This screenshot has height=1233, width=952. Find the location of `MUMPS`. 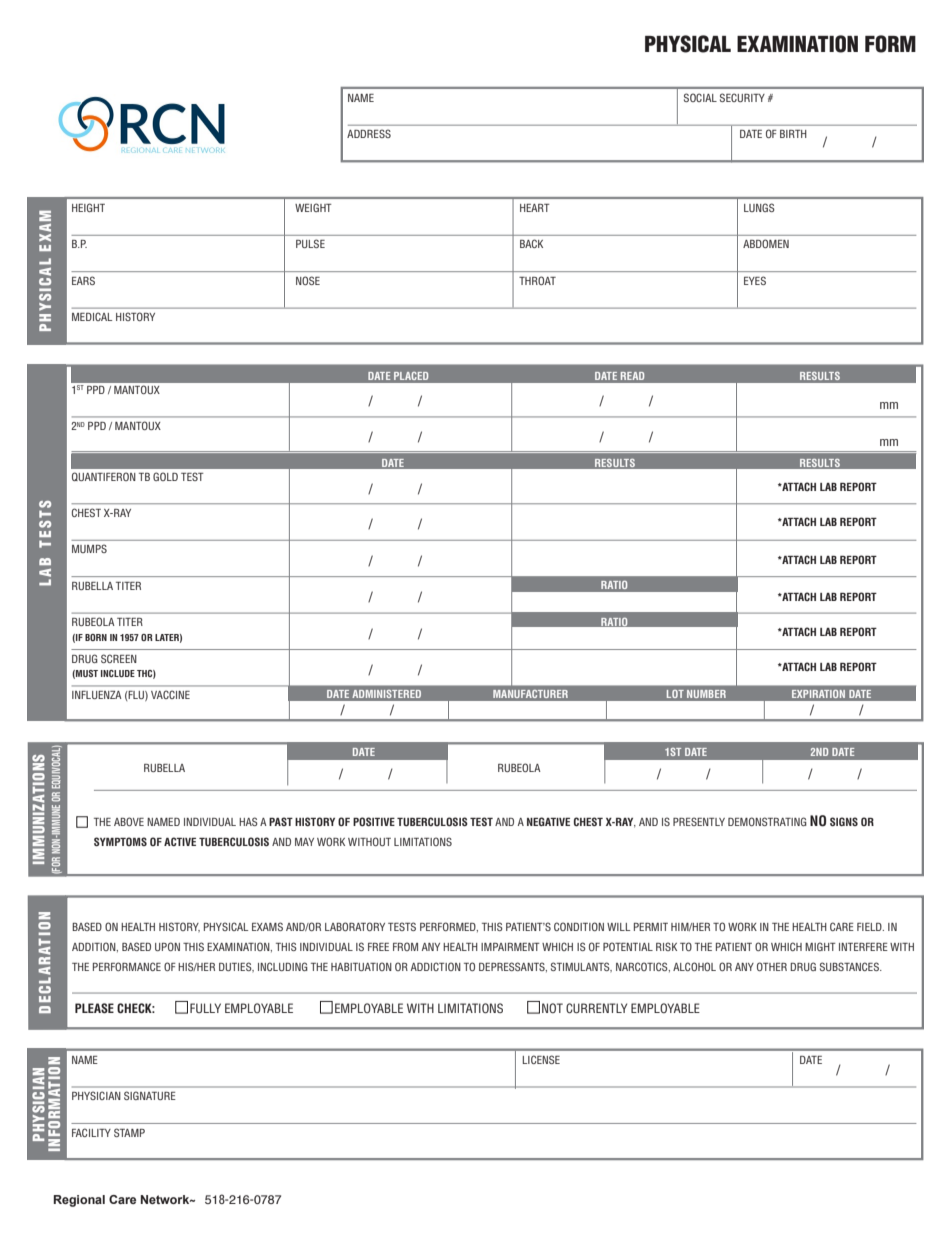

MUMPS is located at coordinates (89, 548).
